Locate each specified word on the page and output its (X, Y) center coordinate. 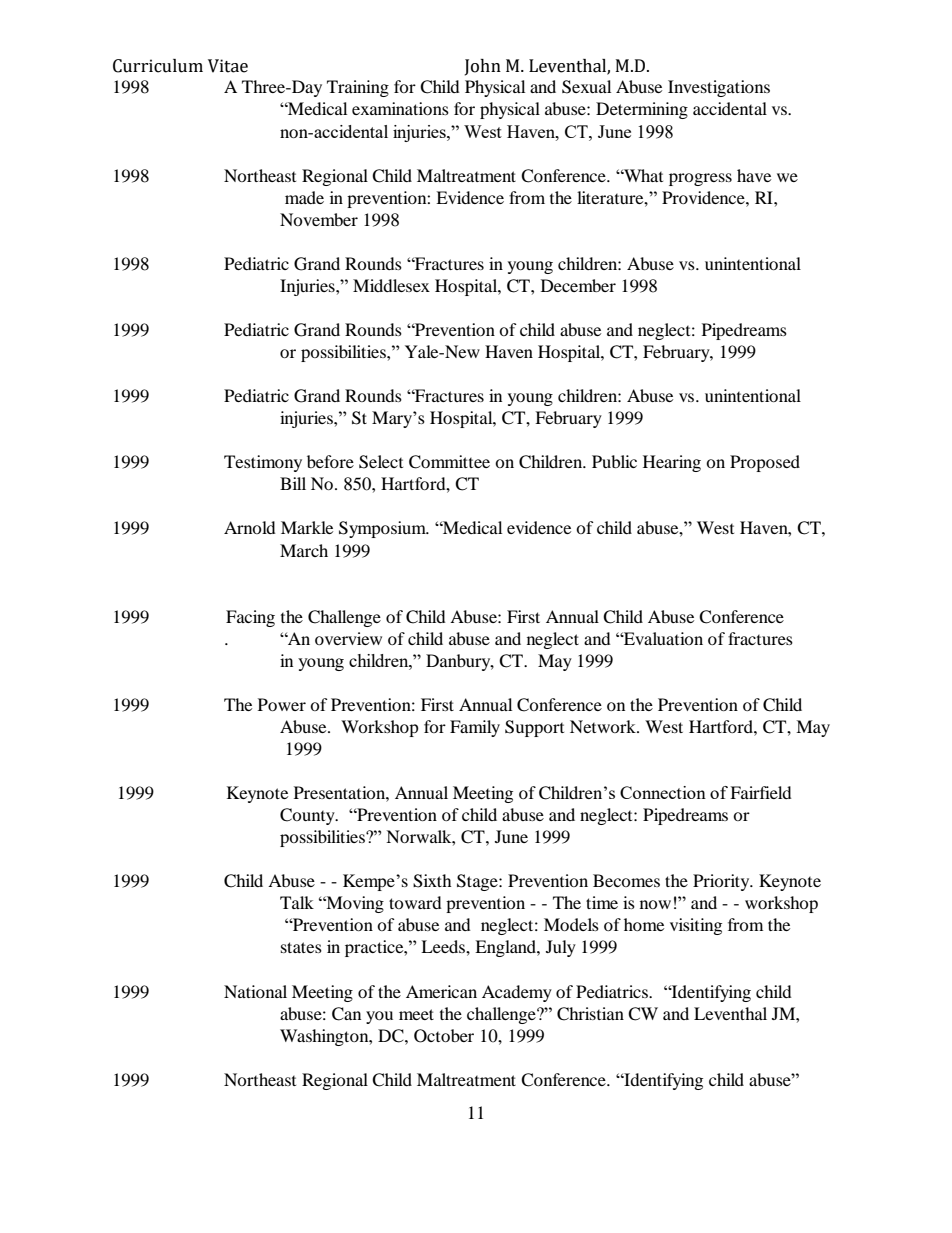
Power (282, 704)
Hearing (672, 463)
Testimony (263, 463)
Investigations (719, 88)
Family (475, 728)
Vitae (228, 66)
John (483, 67)
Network (604, 726)
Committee (449, 462)
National (255, 991)
